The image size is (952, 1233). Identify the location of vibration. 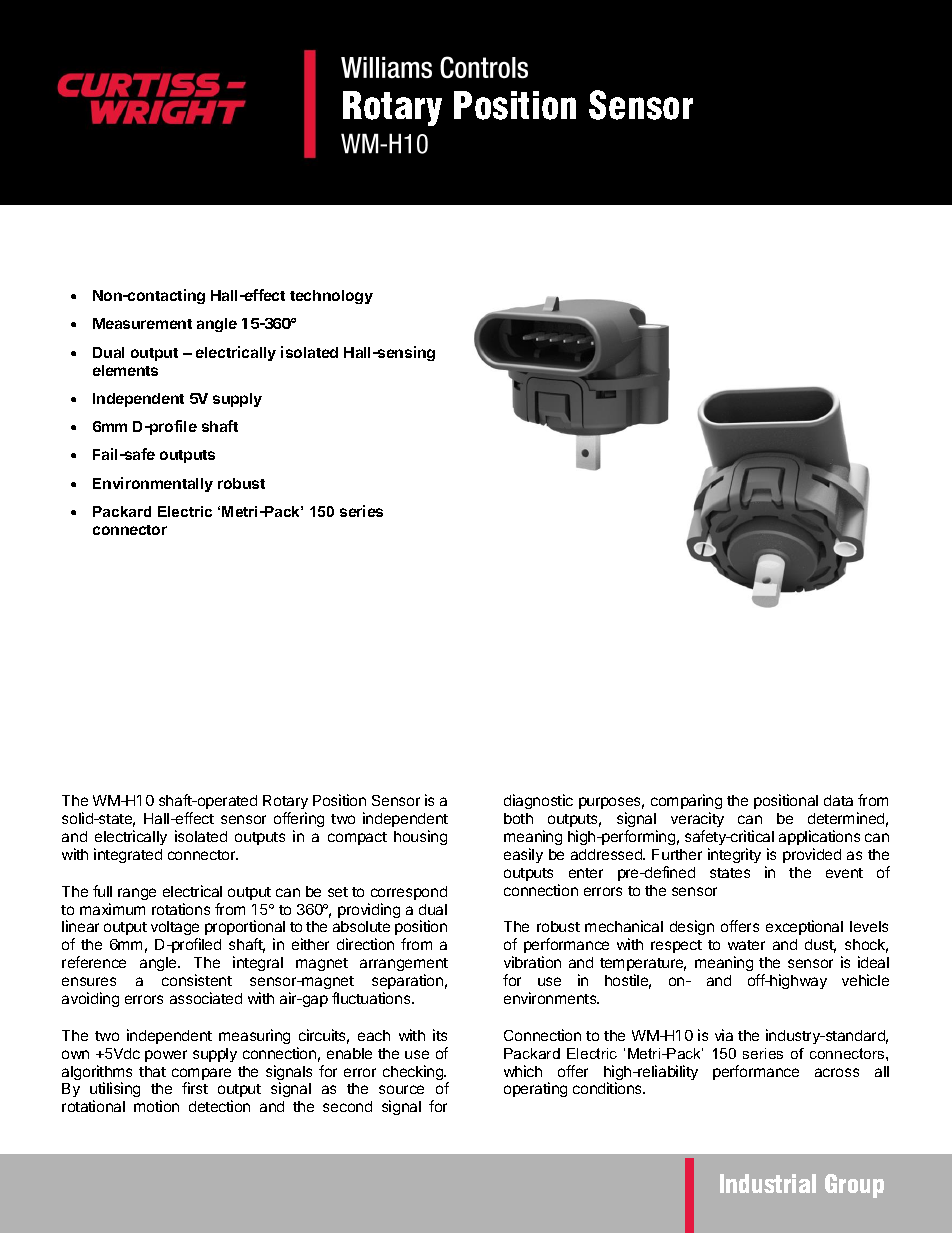
(532, 962).
